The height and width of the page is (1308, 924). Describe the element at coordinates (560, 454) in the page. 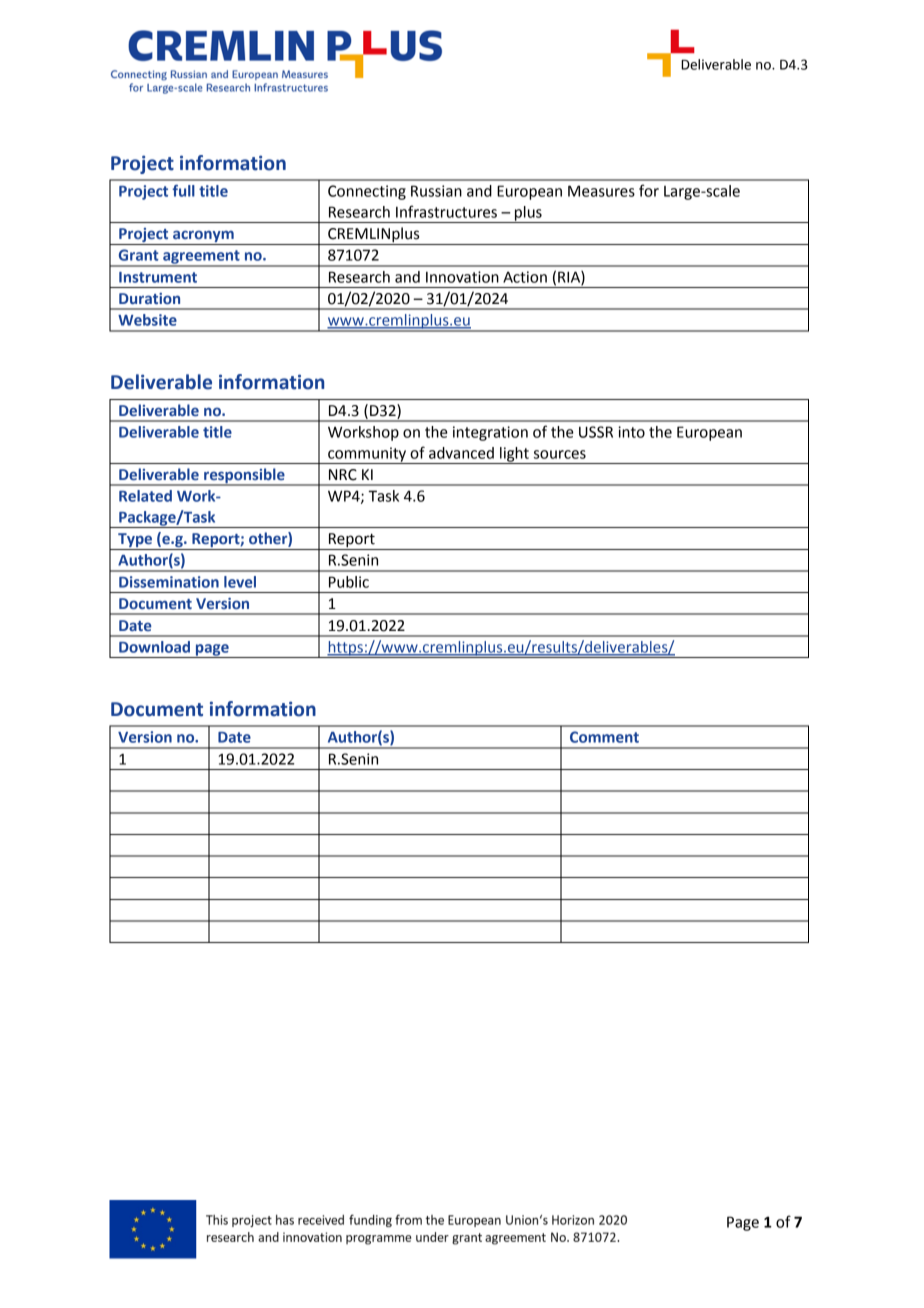

I see `sources` at that location.
